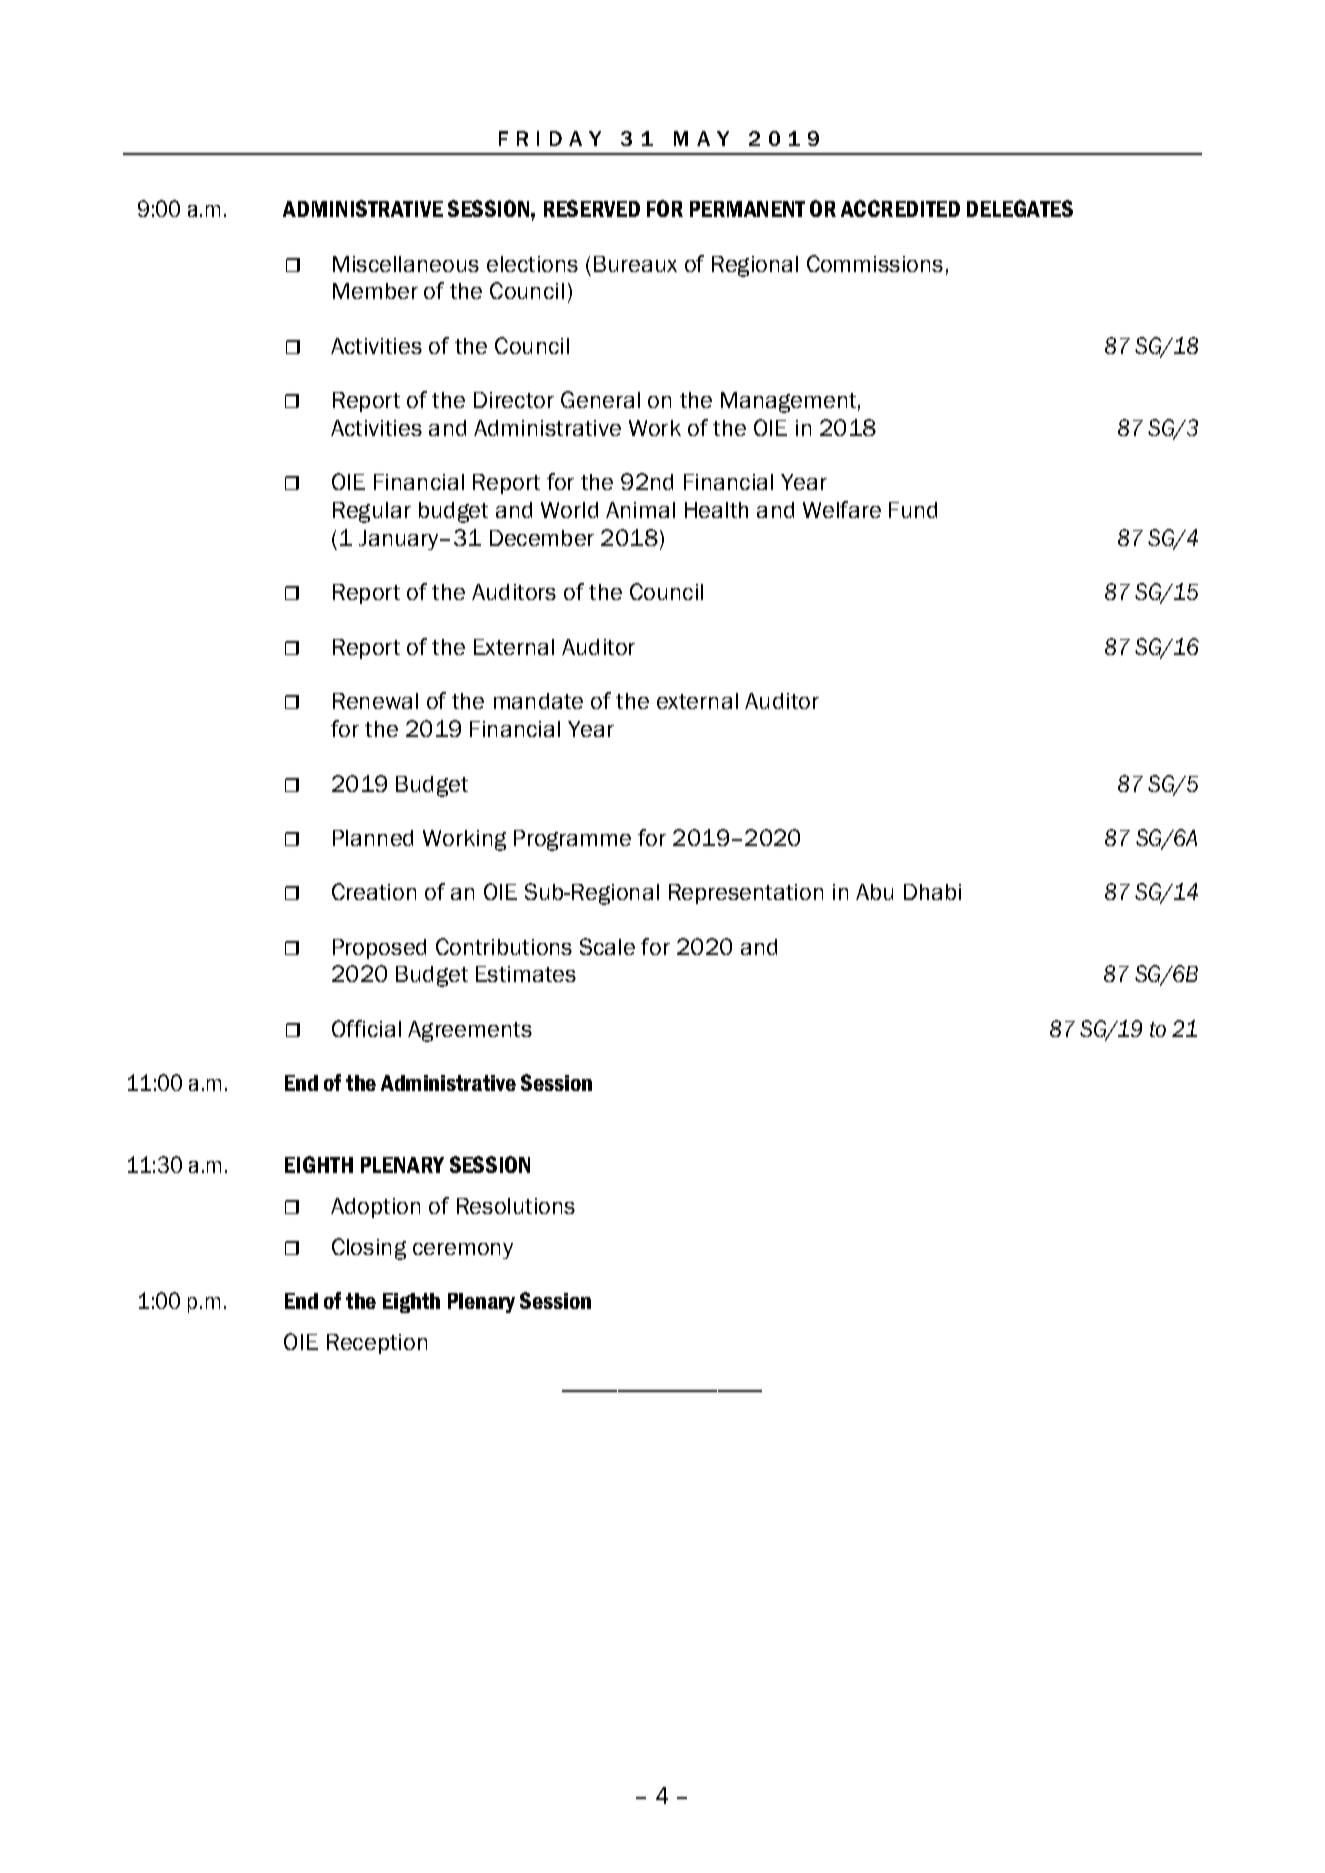 This image has height=1873, width=1325. Describe the element at coordinates (607, 946) in the image. I see `Scale` at that location.
